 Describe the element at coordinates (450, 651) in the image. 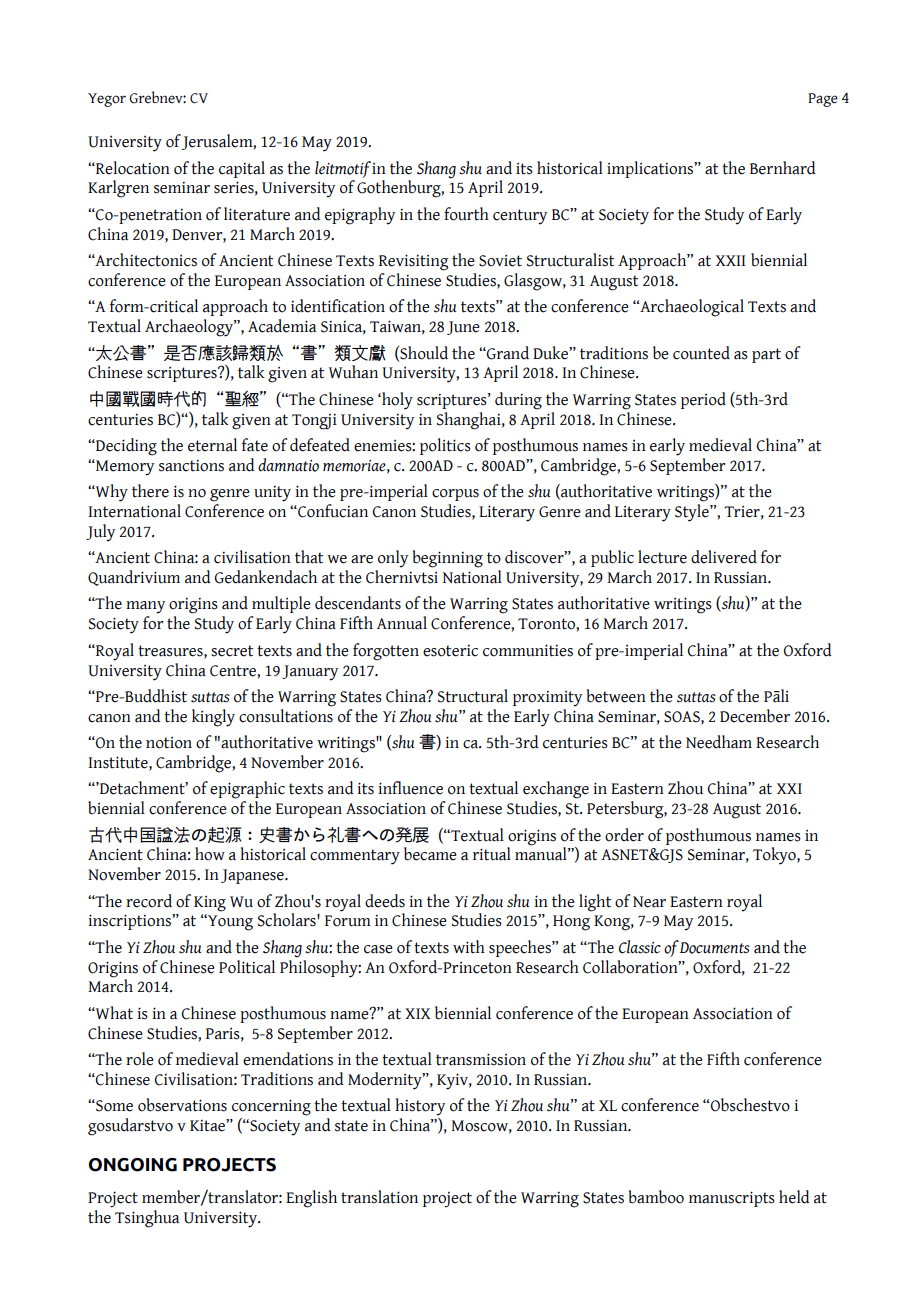

I see `esoteric` at that location.
